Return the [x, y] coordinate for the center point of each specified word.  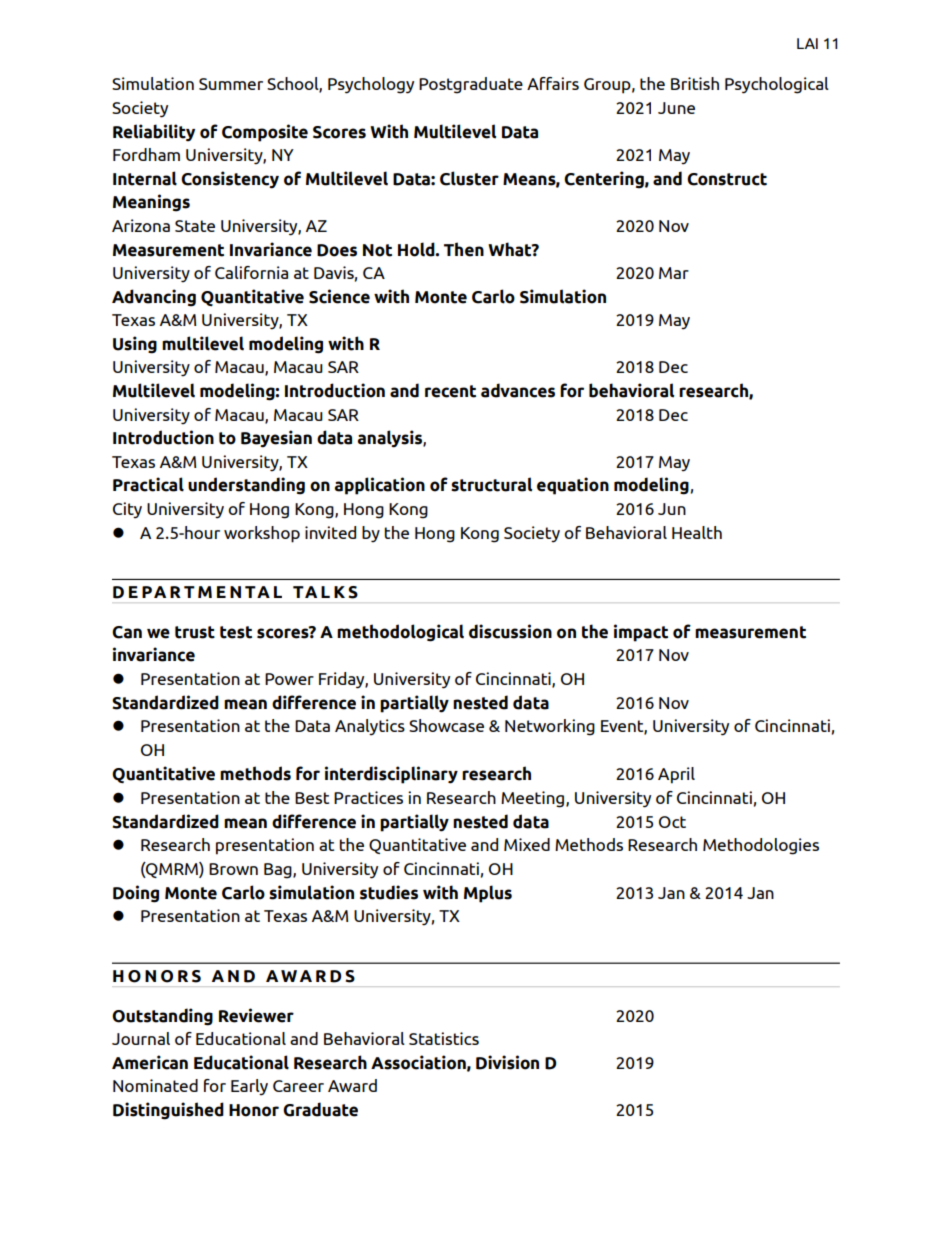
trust [195, 632]
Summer [231, 84]
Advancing [154, 298]
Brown [233, 869]
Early [249, 1087]
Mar [674, 273]
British [695, 83]
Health [697, 532]
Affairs [553, 83]
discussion [510, 631]
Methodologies [761, 846]
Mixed [527, 844]
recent [450, 391]
